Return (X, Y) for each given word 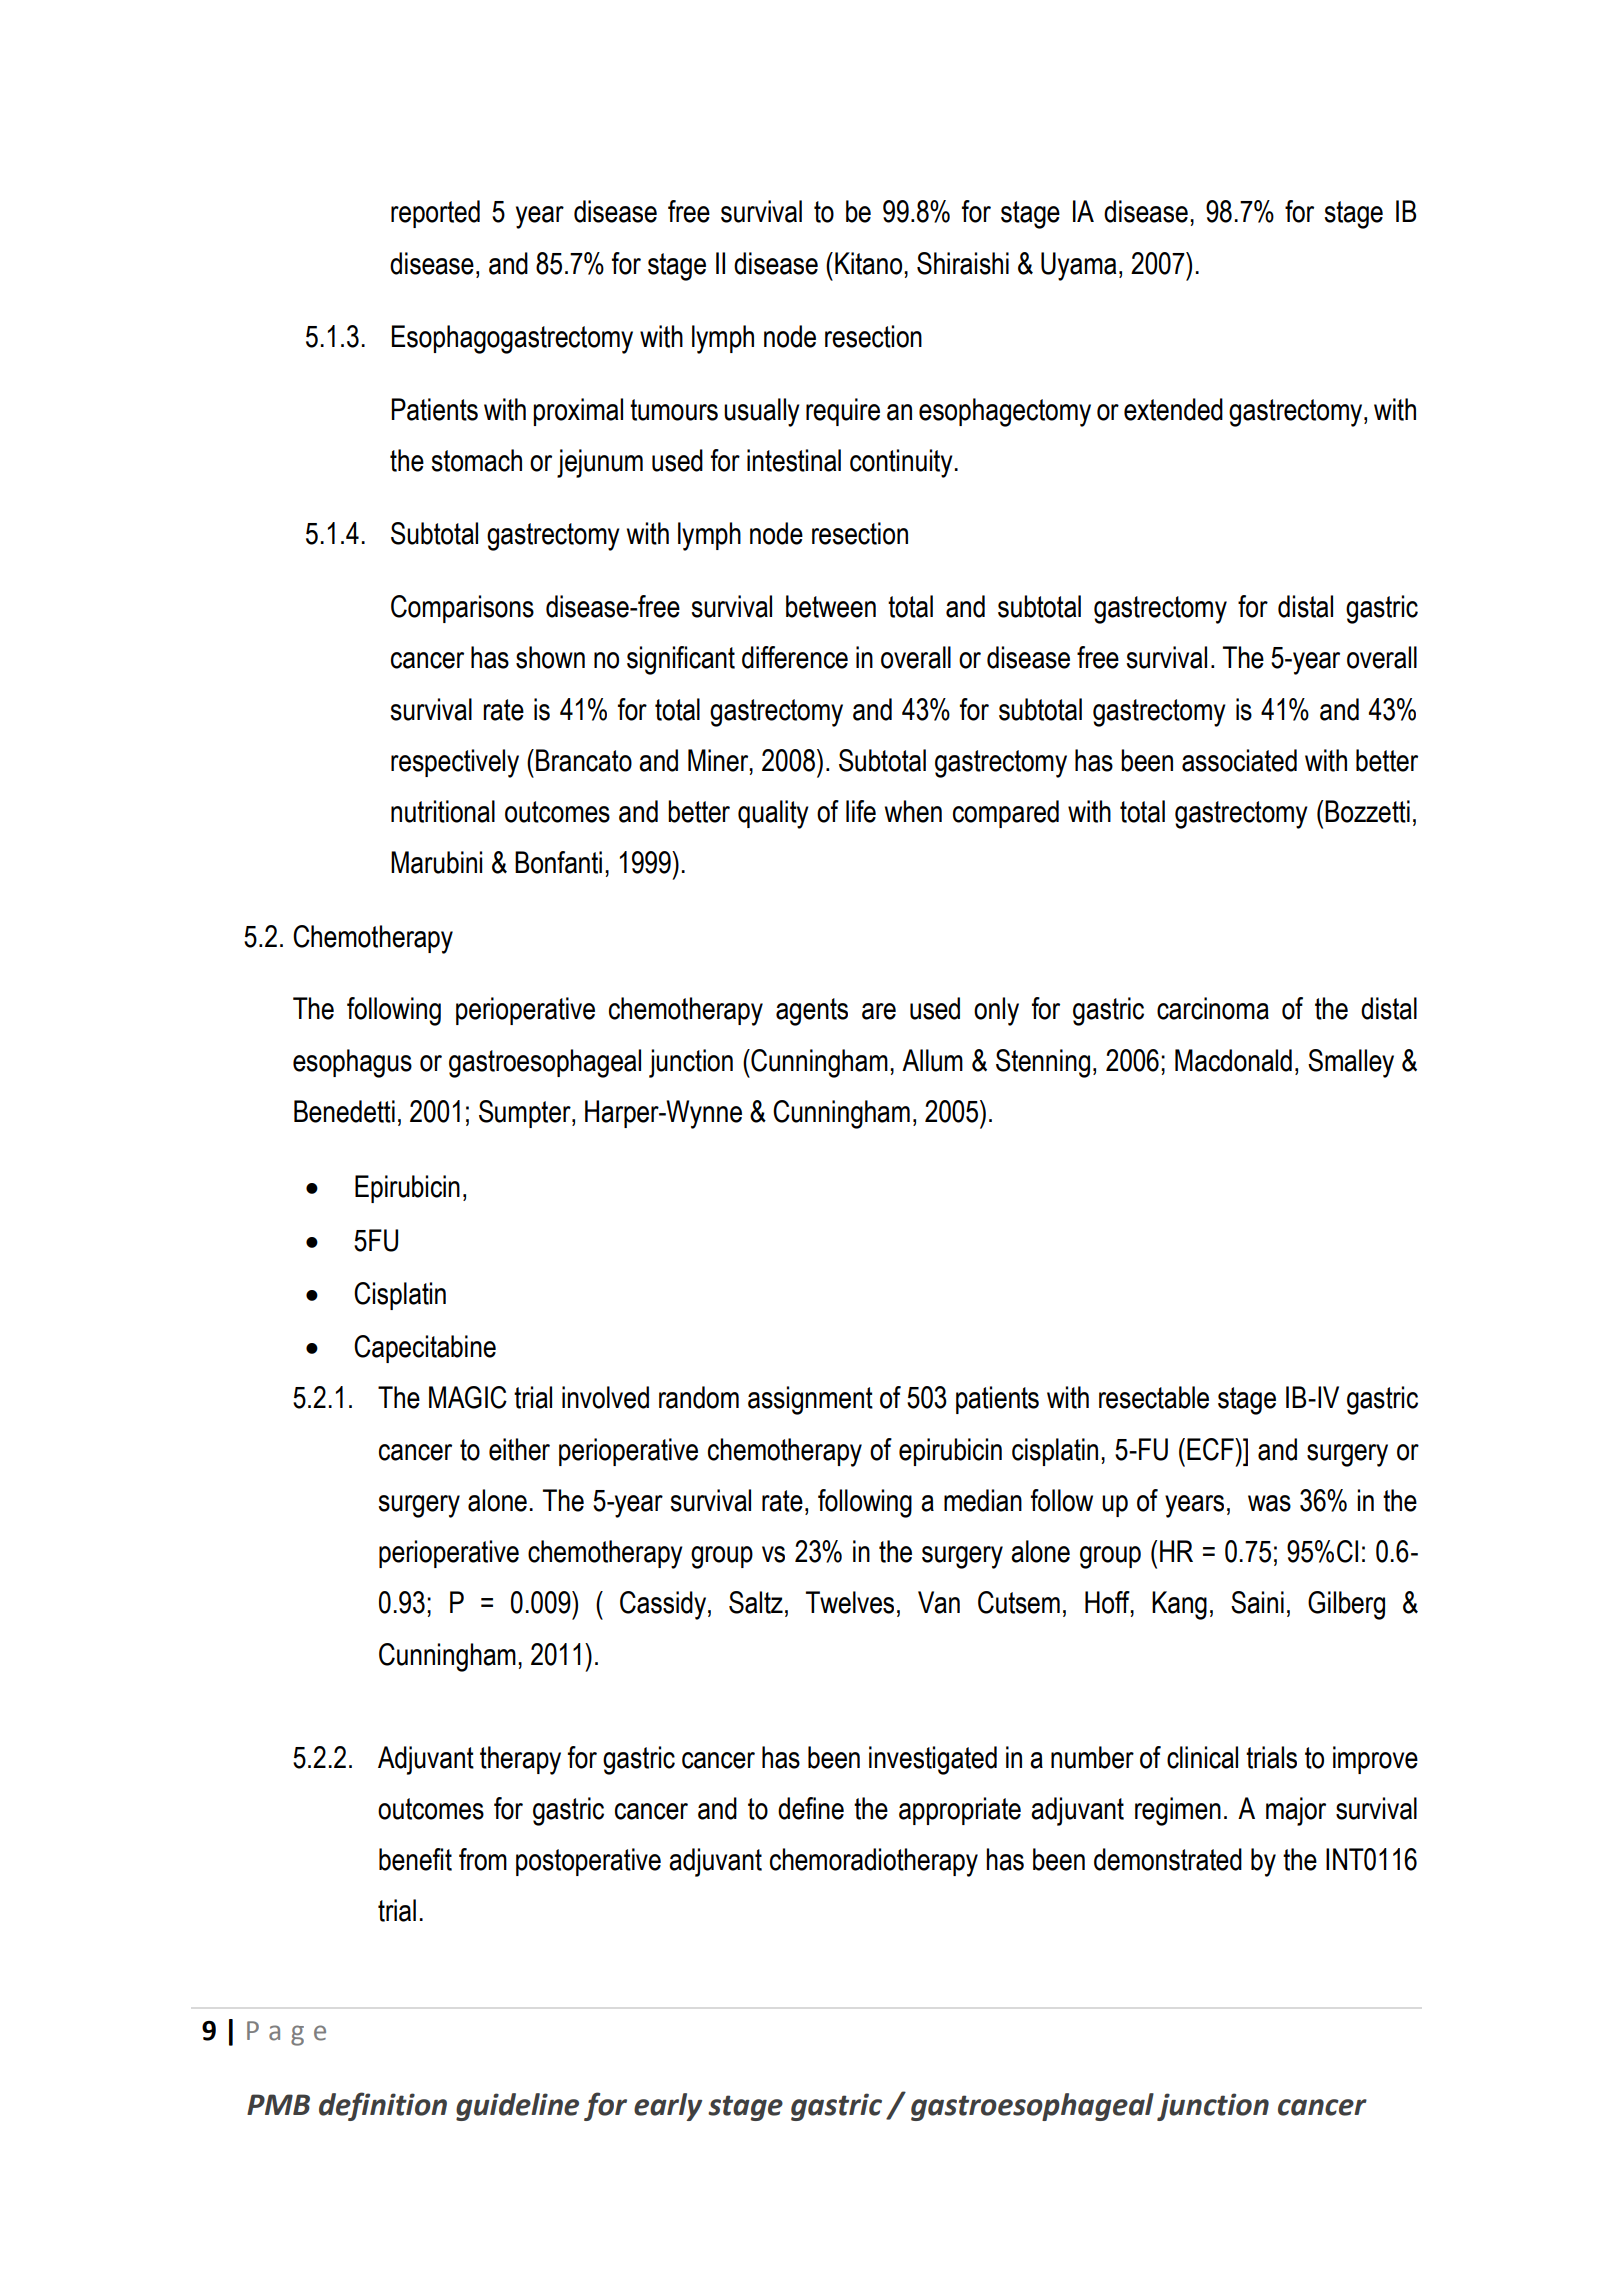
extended (1173, 409)
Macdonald (1233, 1060)
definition (383, 2106)
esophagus (352, 1063)
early (668, 2107)
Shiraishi (963, 263)
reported (435, 214)
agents (812, 1012)
